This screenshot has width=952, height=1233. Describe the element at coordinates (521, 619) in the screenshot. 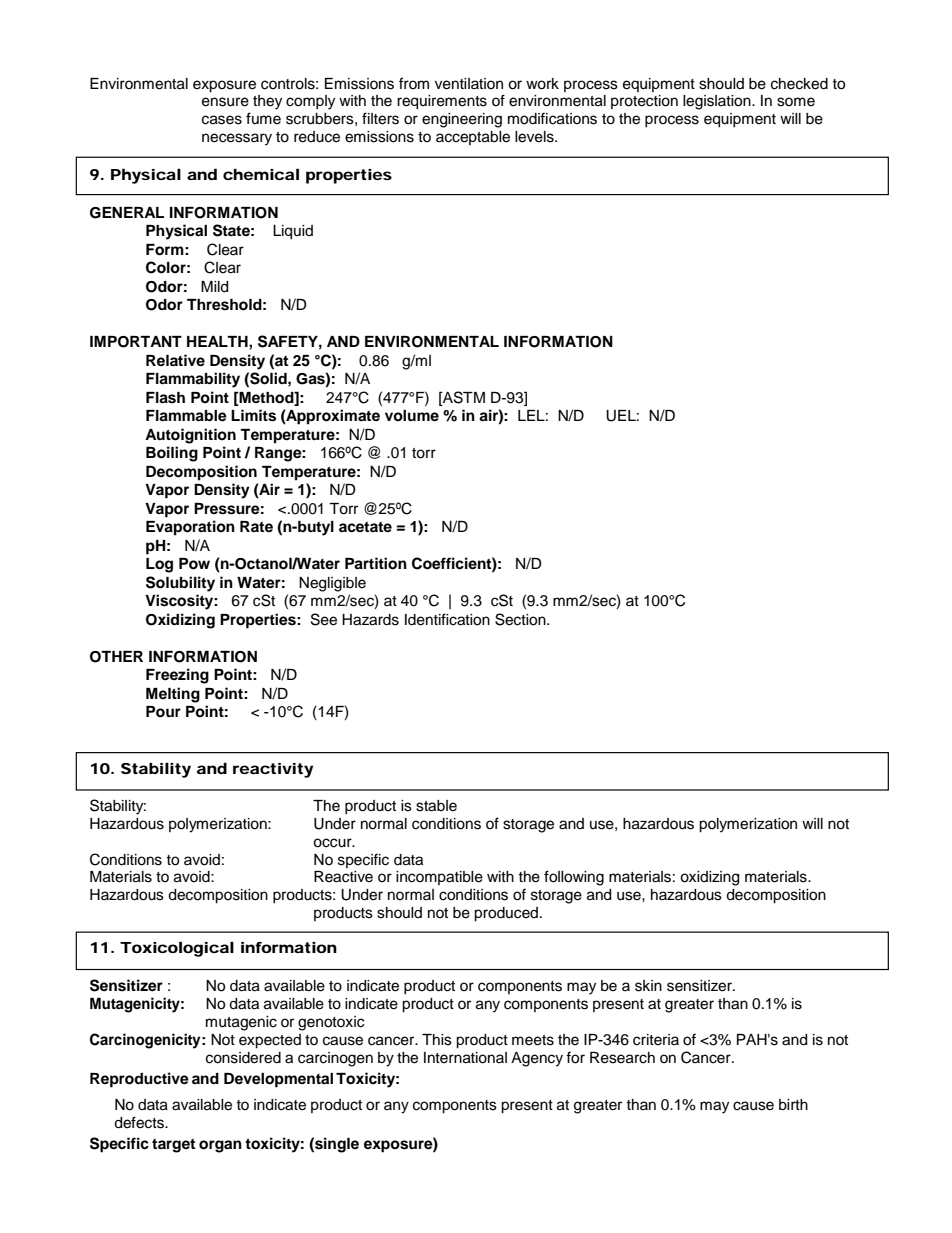

I see `Section` at that location.
